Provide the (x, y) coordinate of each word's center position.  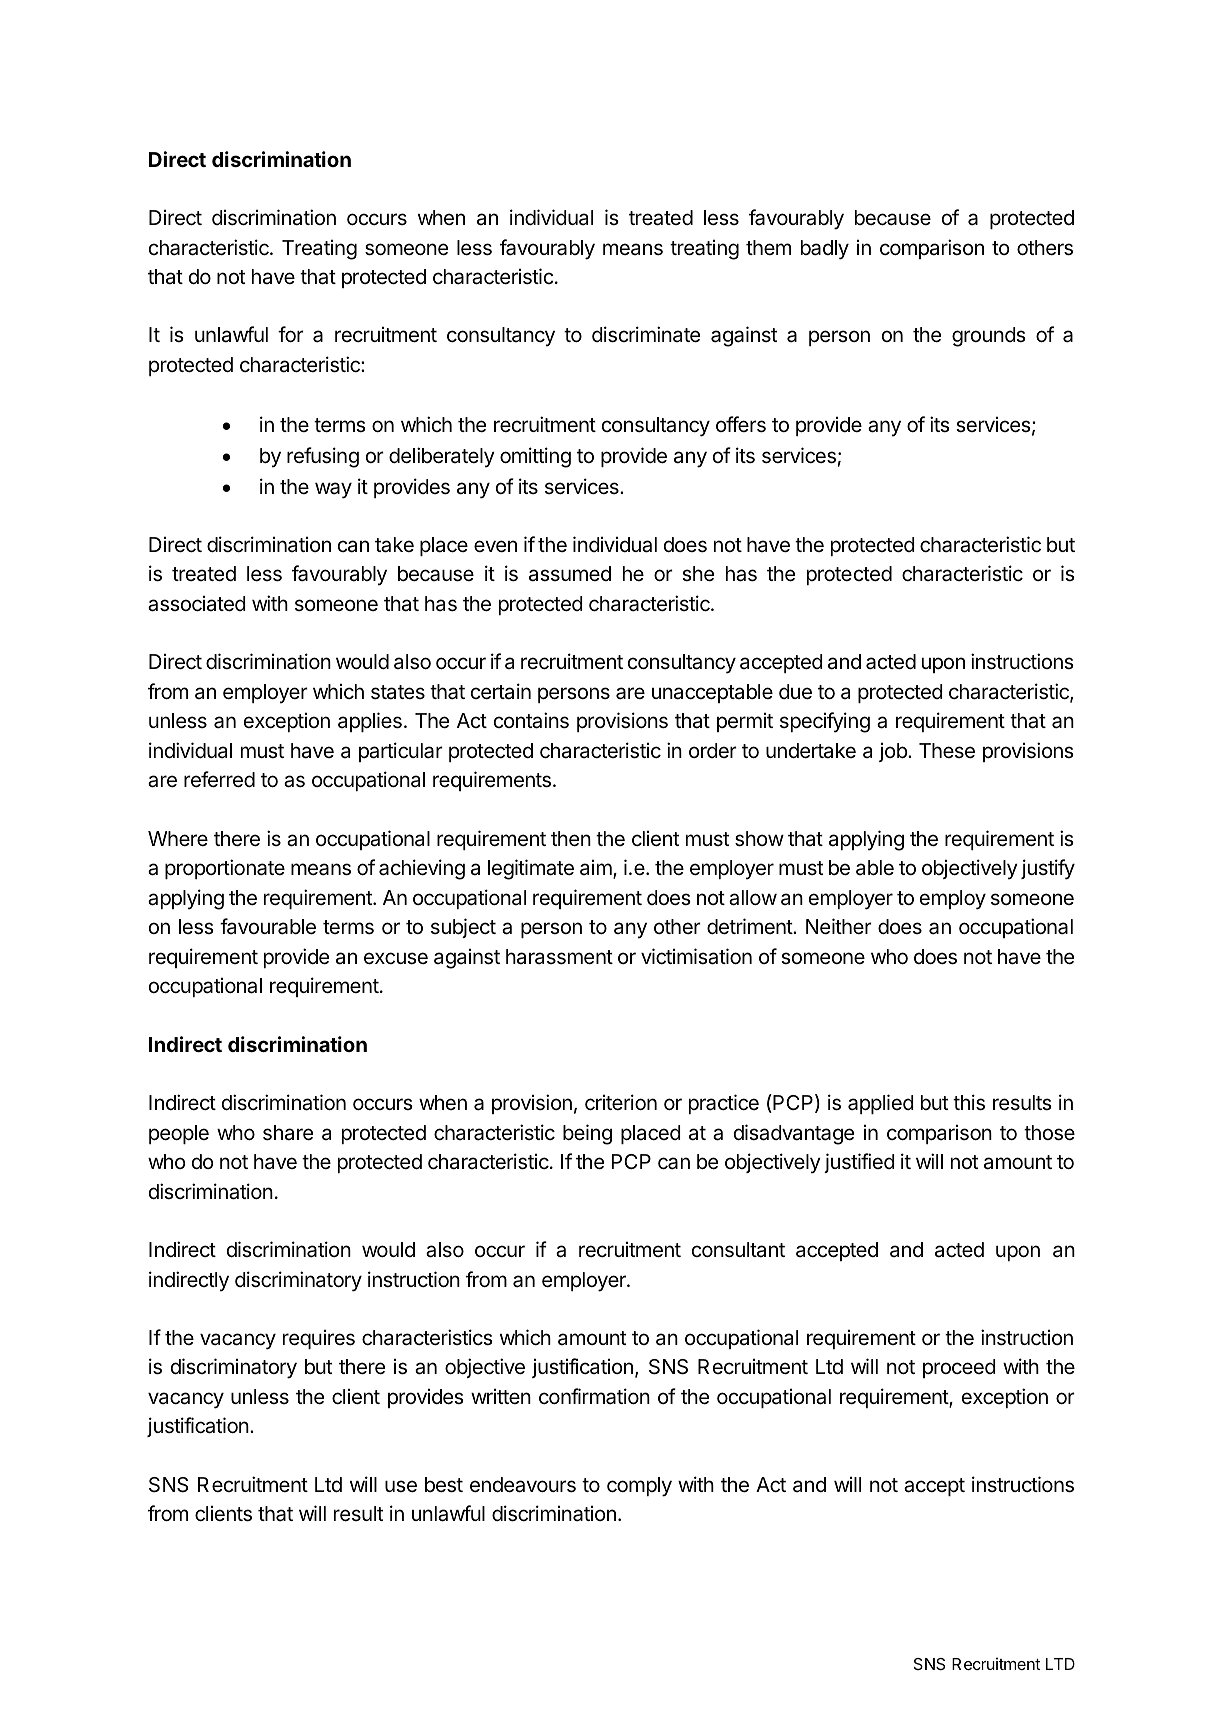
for (291, 334)
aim (597, 869)
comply (639, 1487)
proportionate (225, 869)
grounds (989, 337)
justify (1048, 869)
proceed (959, 1368)
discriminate (646, 334)
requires (319, 1339)
